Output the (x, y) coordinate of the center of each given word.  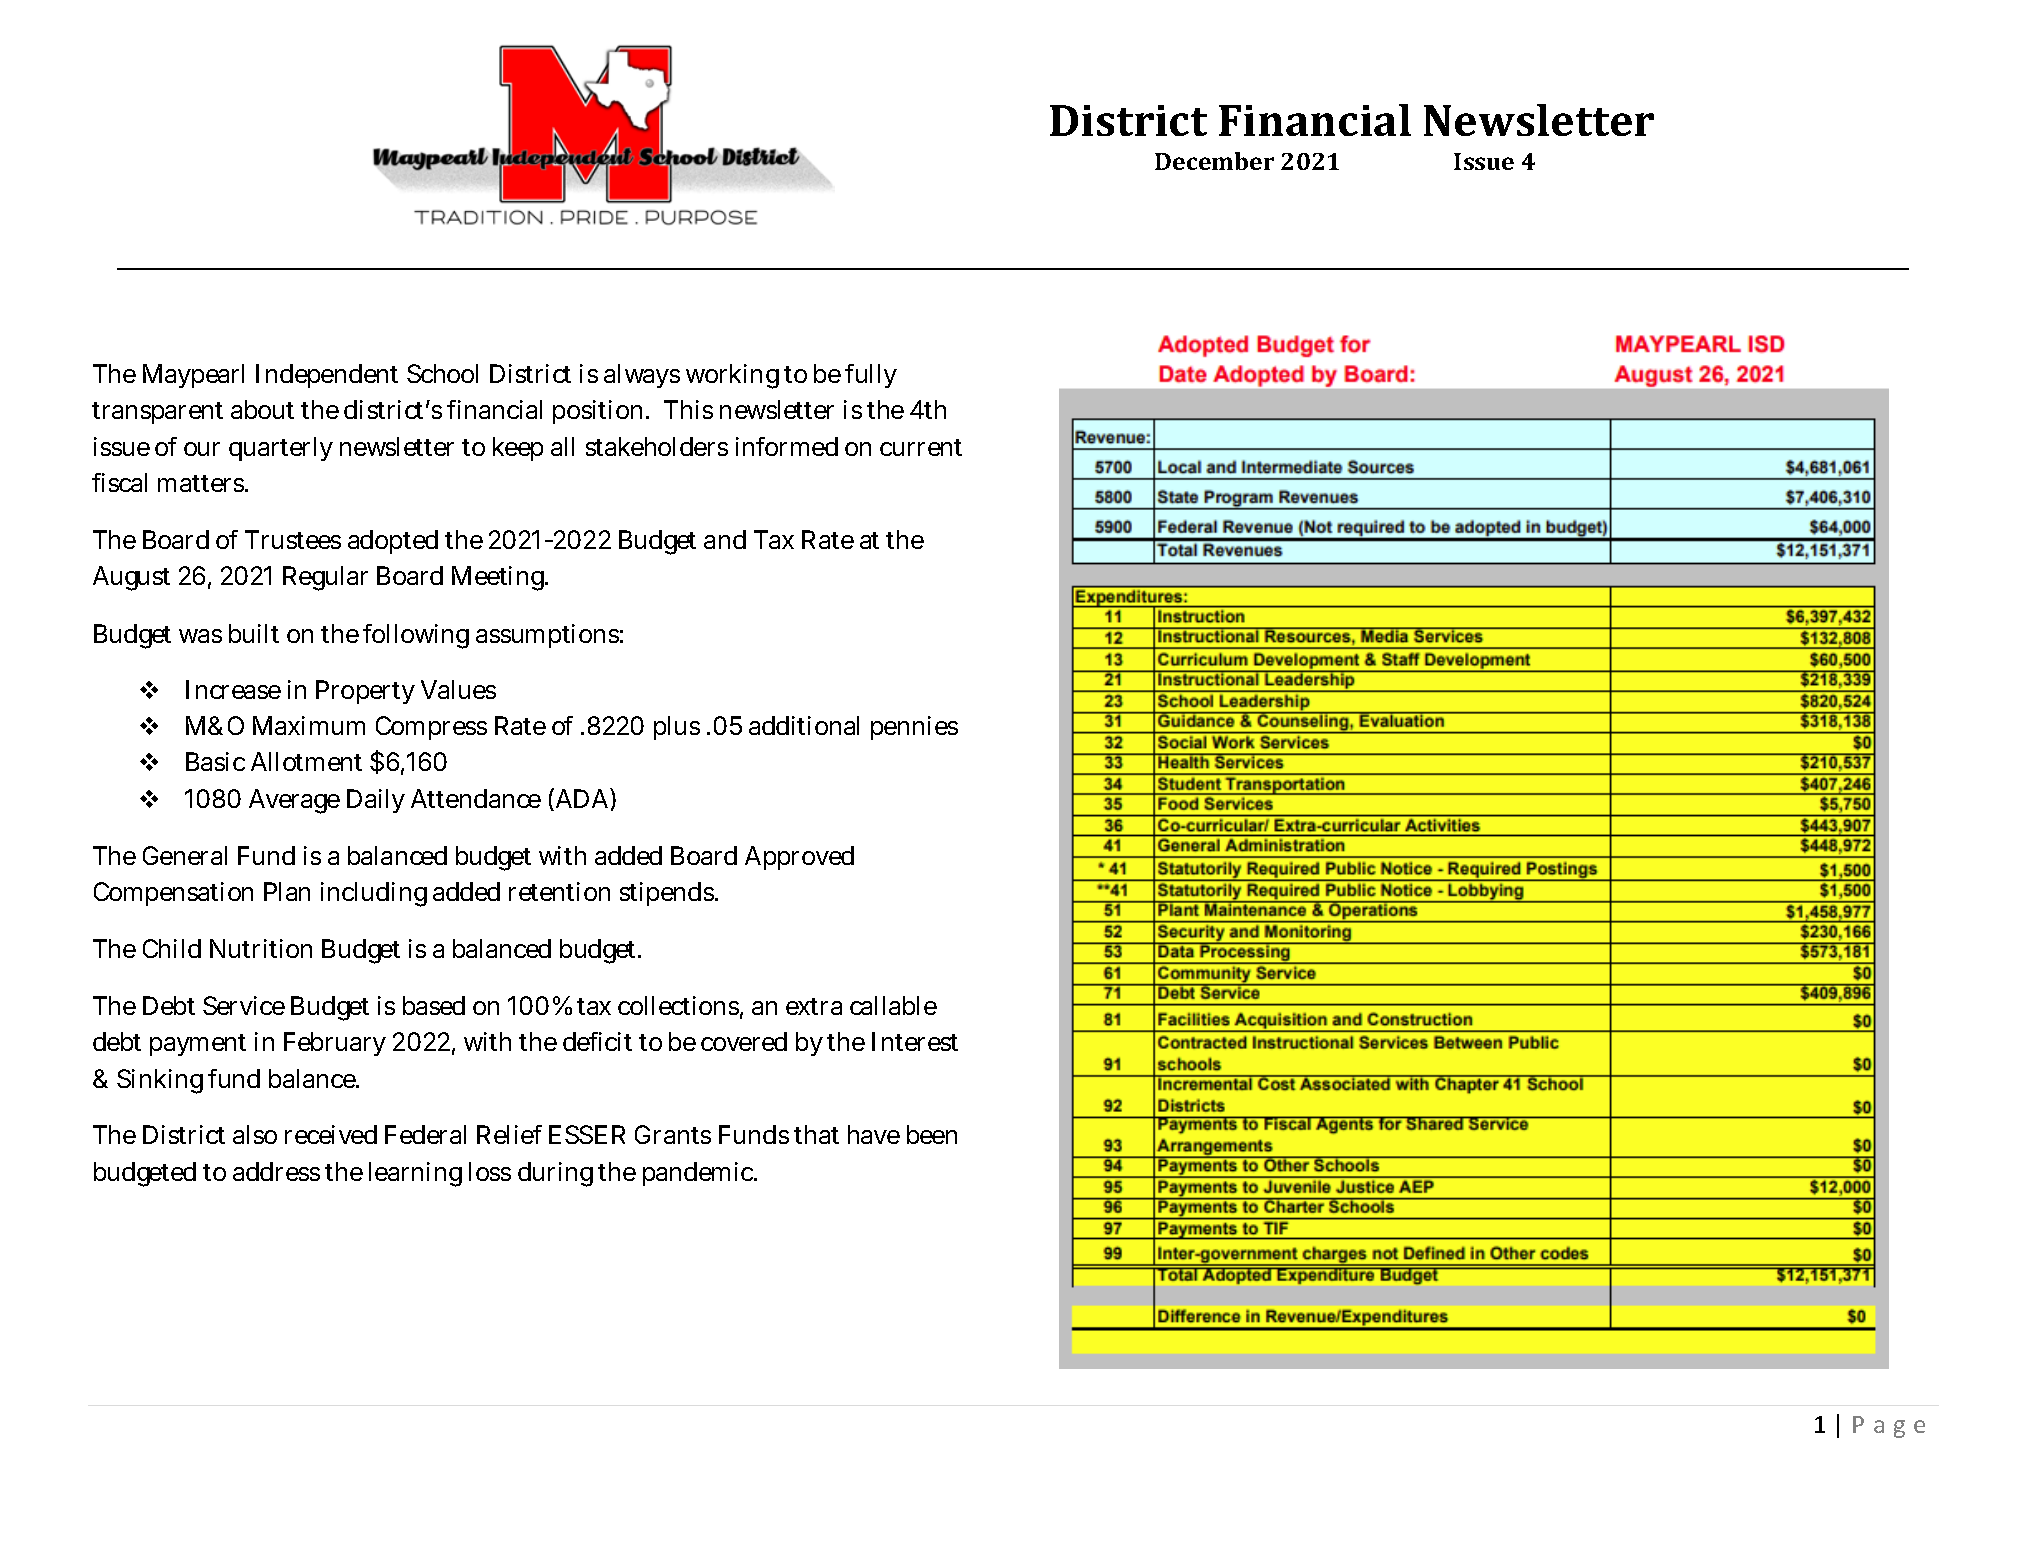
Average (294, 801)
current (921, 447)
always (642, 376)
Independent (327, 376)
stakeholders (657, 446)
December (1214, 161)
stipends (668, 894)
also (255, 1134)
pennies (914, 728)
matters (202, 483)
